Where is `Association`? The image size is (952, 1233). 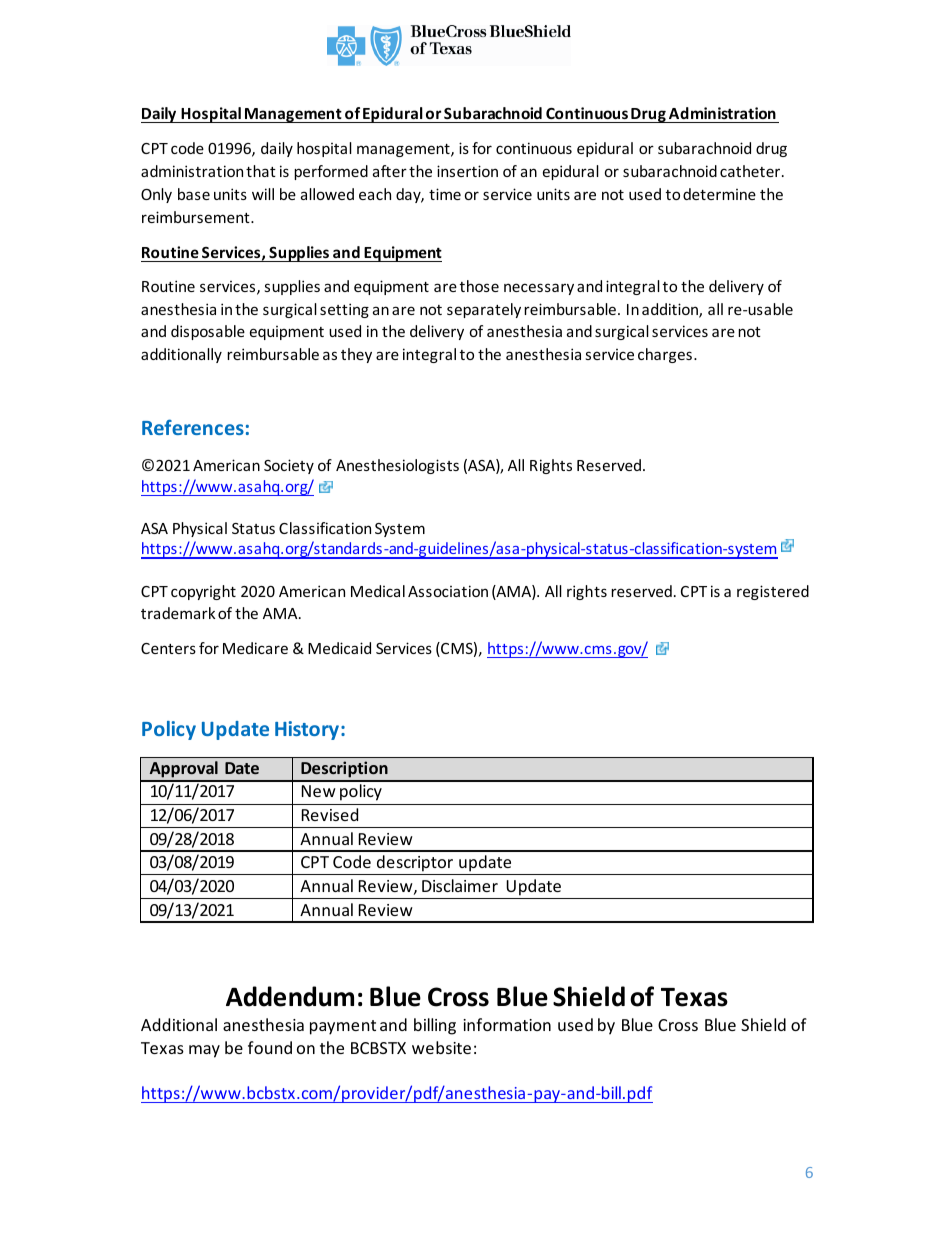
Association is located at coordinates (448, 591).
